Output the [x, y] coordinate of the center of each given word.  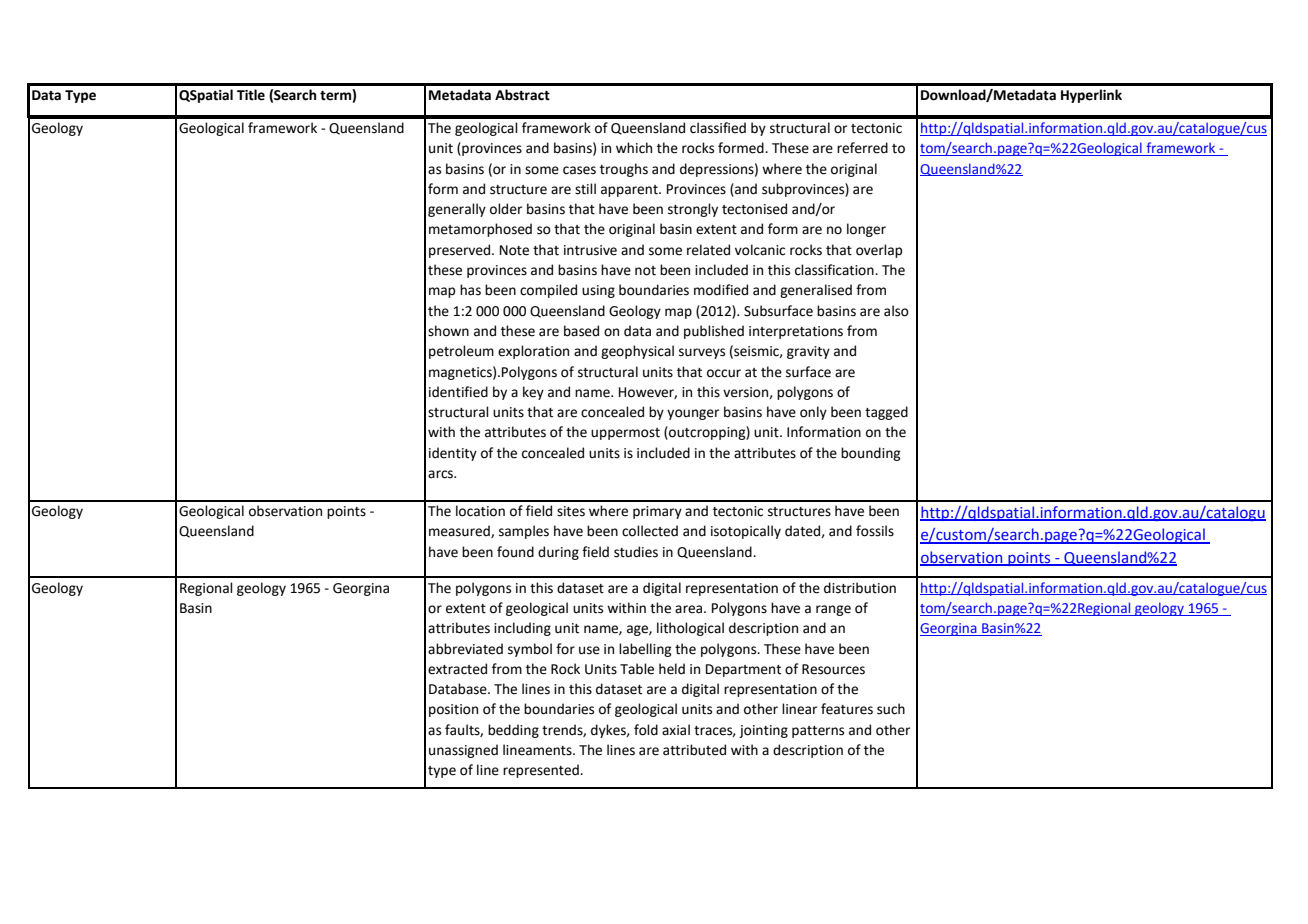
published [714, 332]
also [896, 311]
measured [460, 531]
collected [650, 531]
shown [448, 331]
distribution [860, 588]
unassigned [463, 751]
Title [251, 95]
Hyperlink [1091, 96]
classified [718, 128]
